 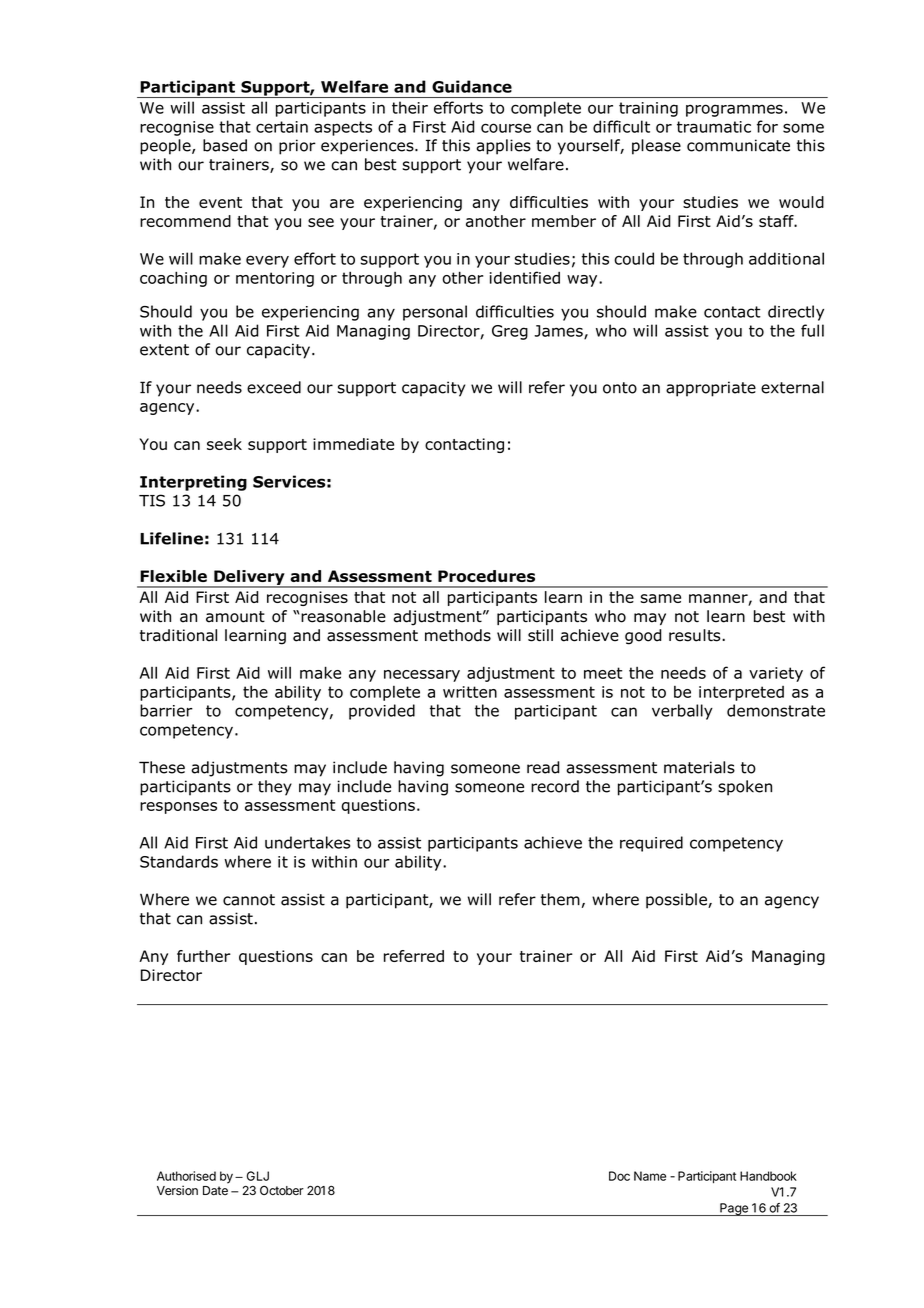 What do you see at coordinates (215, 1191) in the screenshot?
I see `Date` at bounding box center [215, 1191].
